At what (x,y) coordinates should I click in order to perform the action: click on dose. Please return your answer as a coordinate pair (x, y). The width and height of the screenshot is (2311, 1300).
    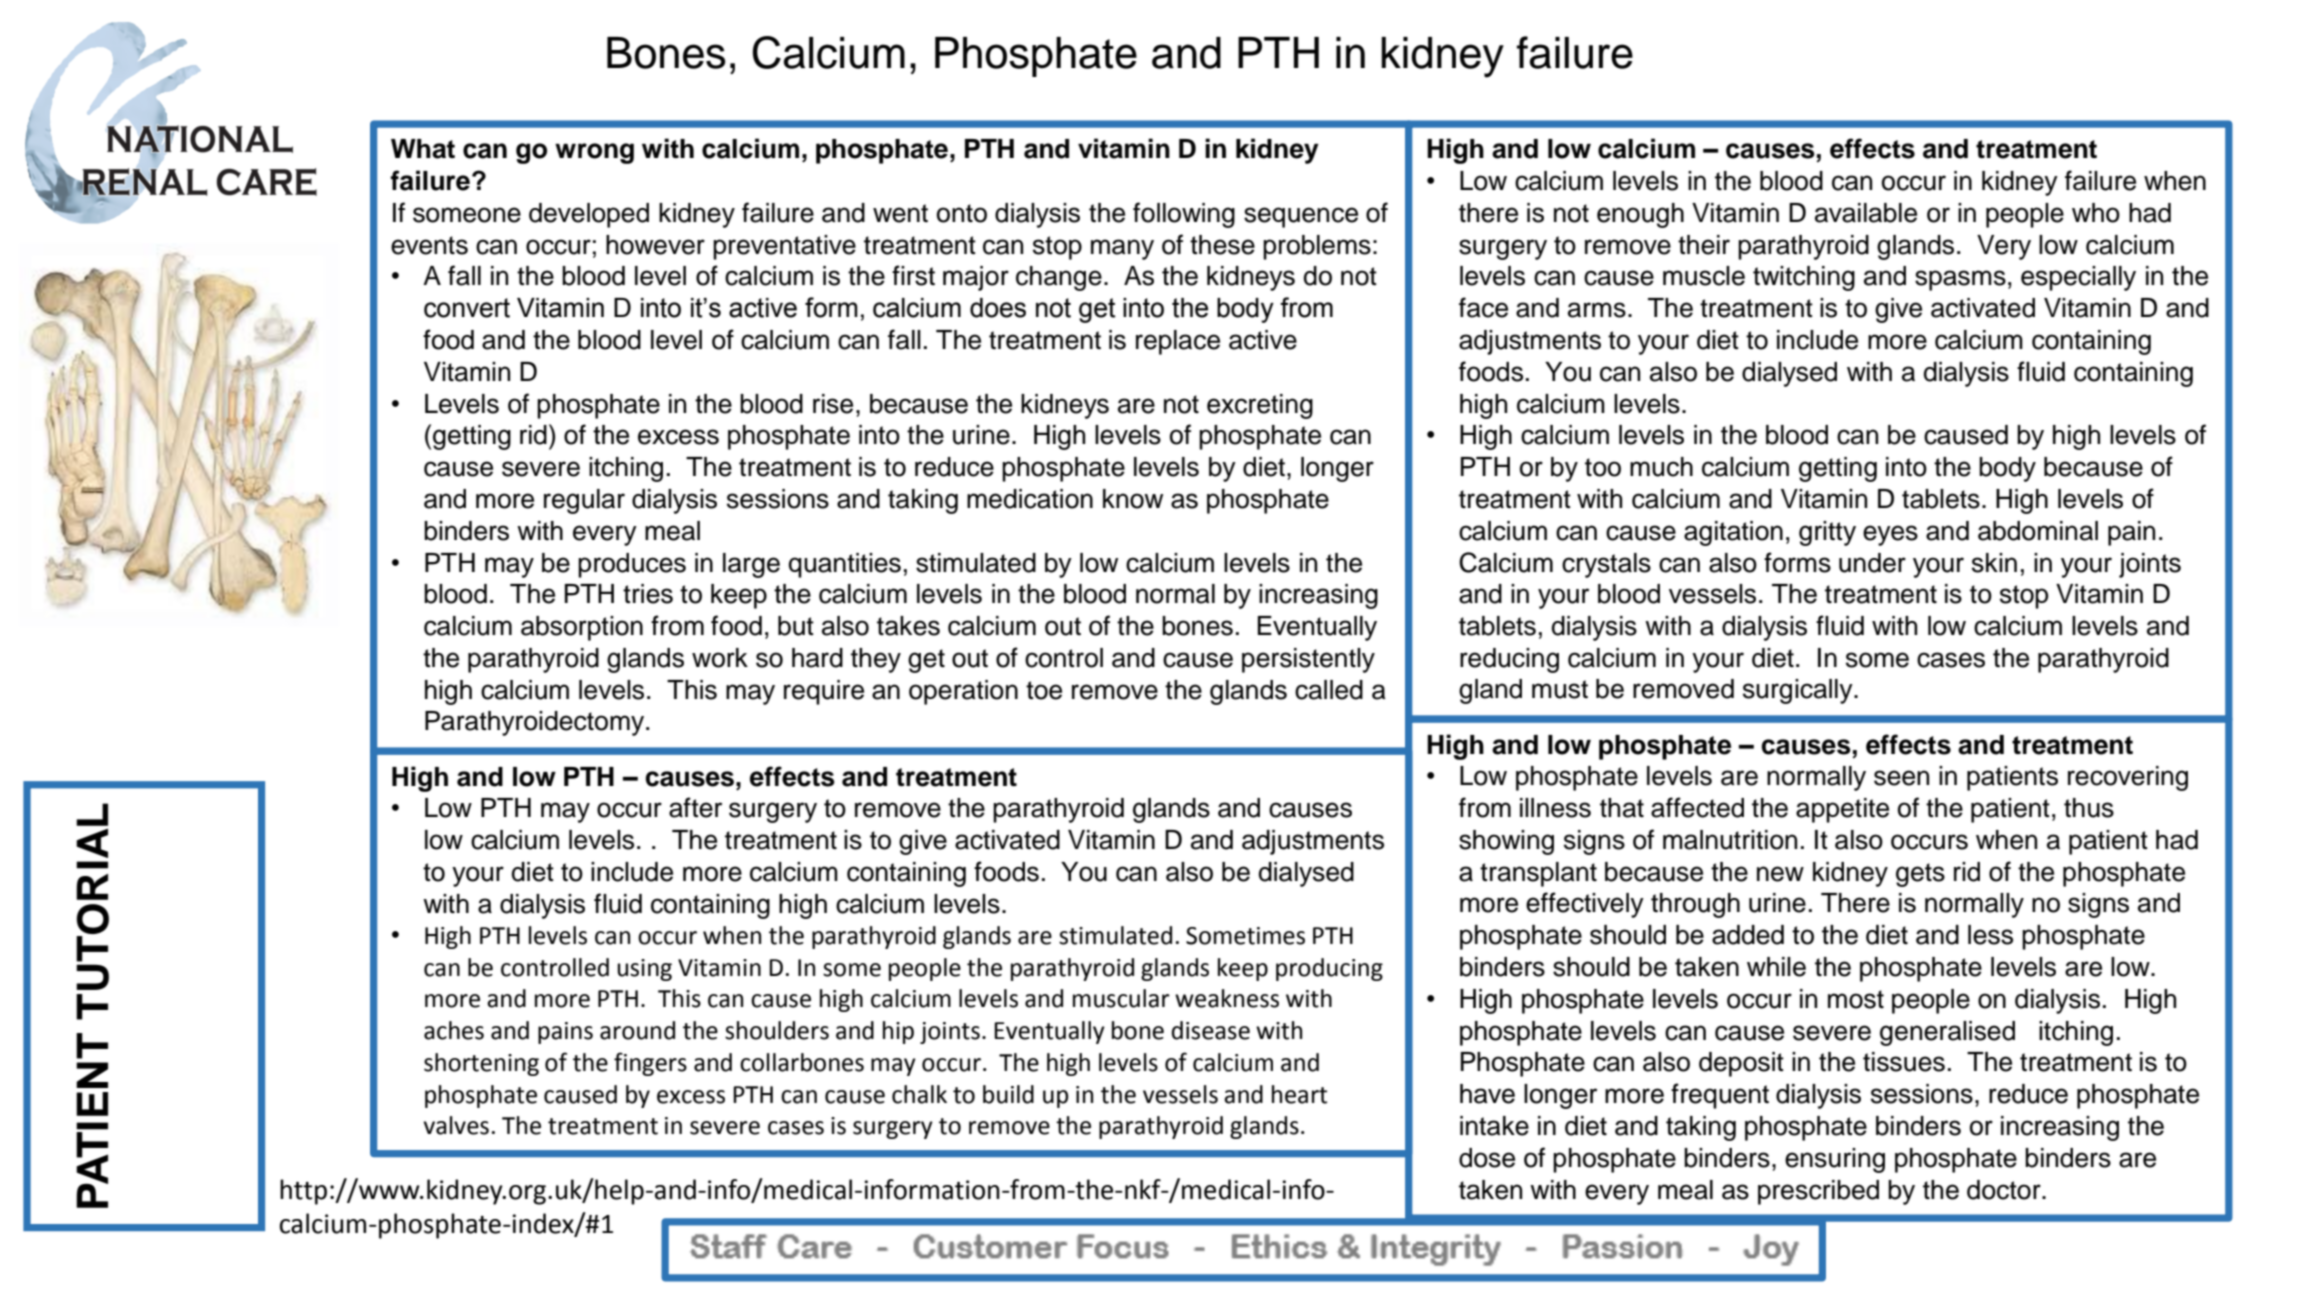
    Looking at the image, I should click on (1487, 1158).
